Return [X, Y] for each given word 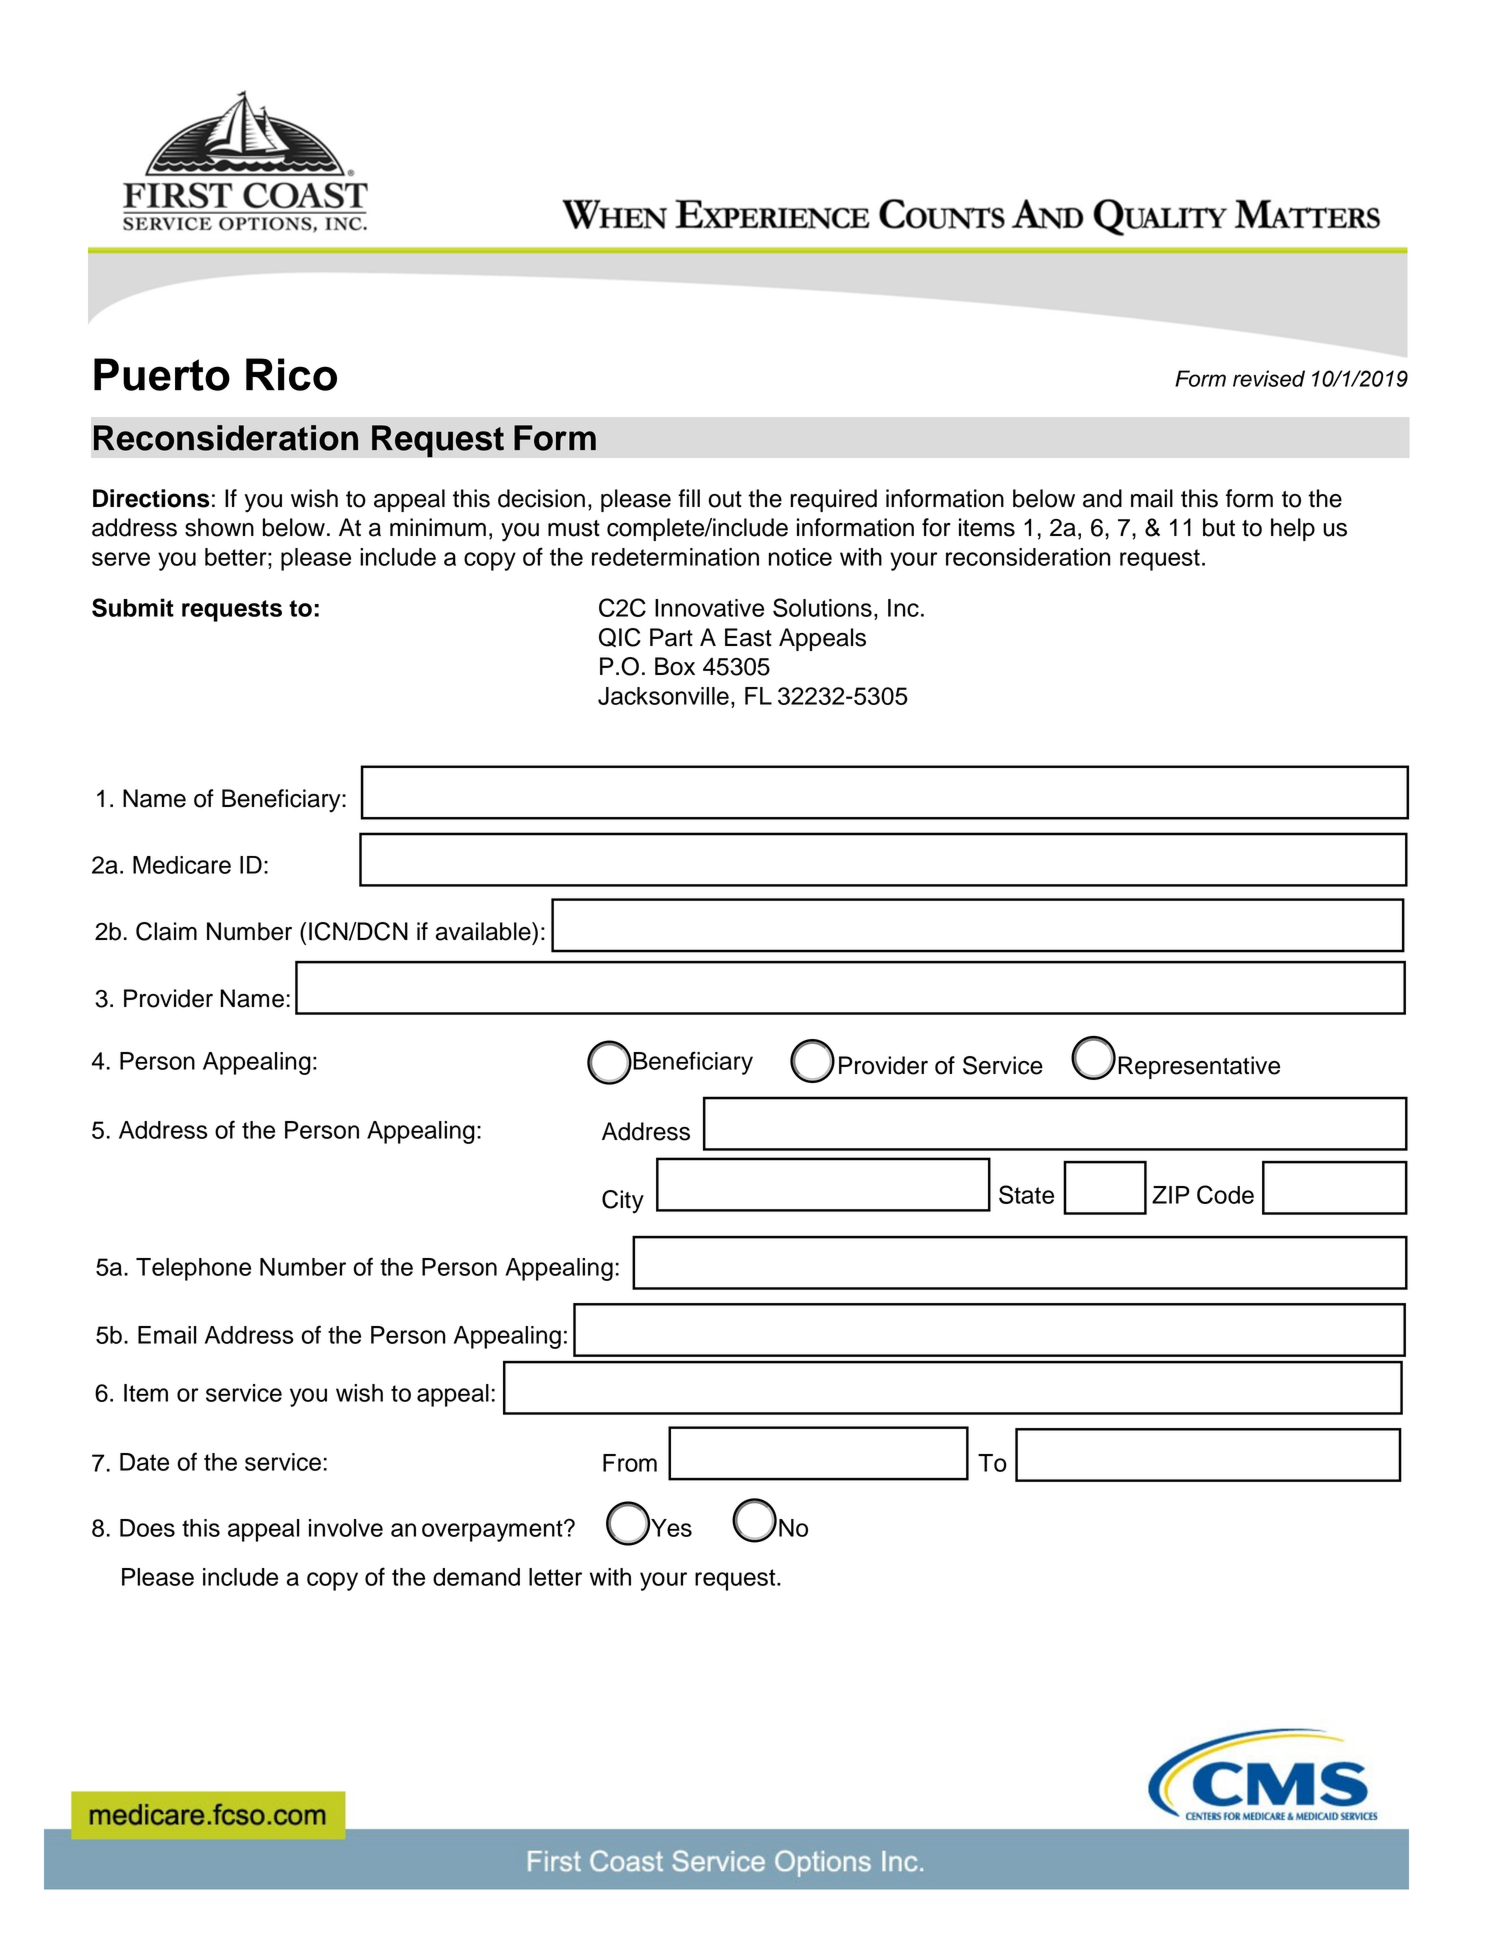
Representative [1199, 1067]
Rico [291, 374]
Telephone [193, 1269]
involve [346, 1528]
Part [671, 637]
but [1219, 527]
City [623, 1202]
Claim [166, 931]
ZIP [1171, 1195]
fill [689, 498]
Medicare [182, 865]
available [484, 931]
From [630, 1463]
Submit [133, 607]
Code [1225, 1194]
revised [1269, 378]
